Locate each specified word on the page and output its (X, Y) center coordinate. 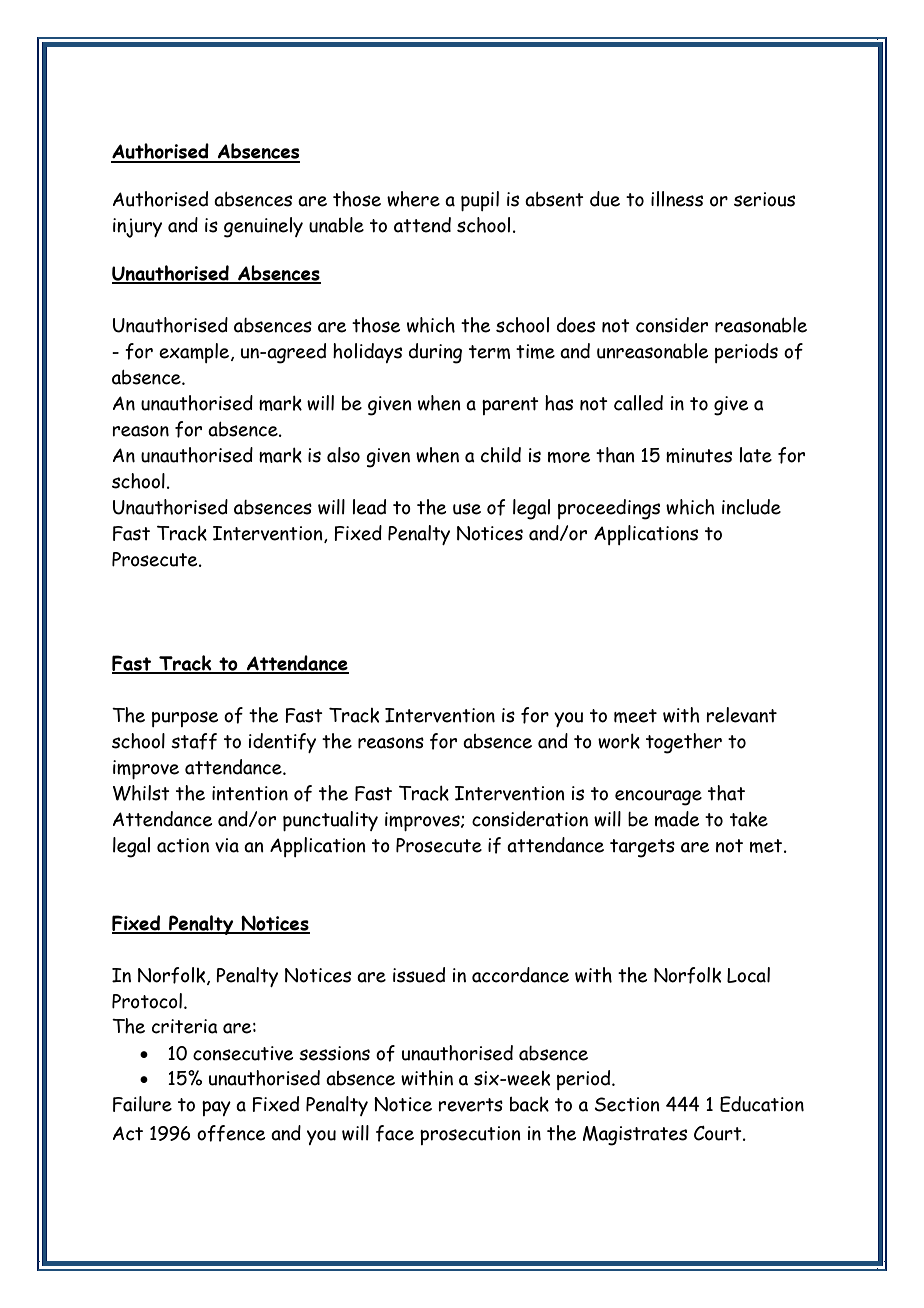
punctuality (330, 821)
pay (216, 1108)
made (677, 819)
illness (677, 199)
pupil (480, 201)
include (751, 507)
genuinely (263, 227)
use (467, 509)
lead (369, 507)
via (227, 845)
